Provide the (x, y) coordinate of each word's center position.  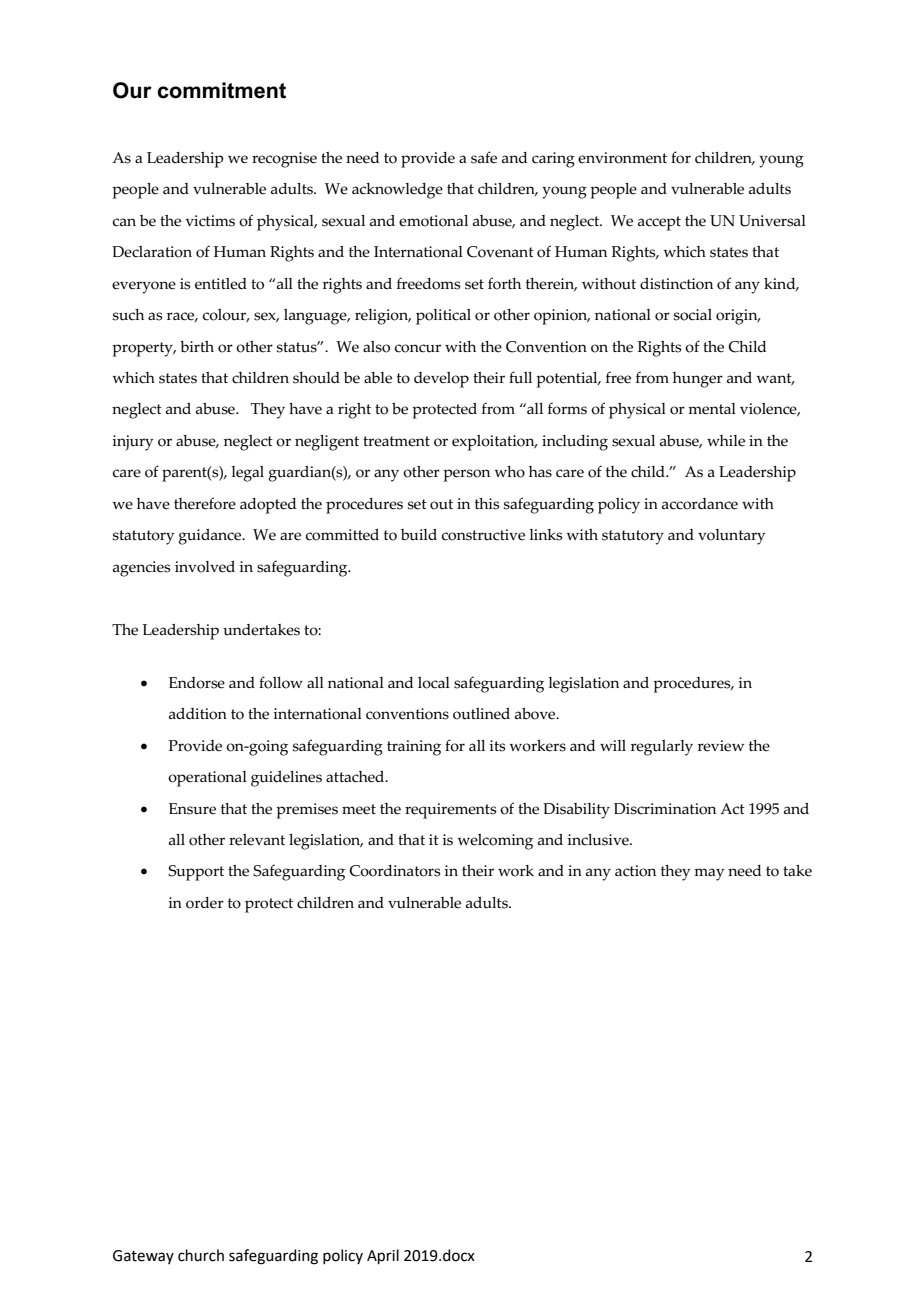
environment (622, 158)
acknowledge (397, 191)
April (383, 1256)
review (721, 746)
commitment (221, 90)
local (434, 683)
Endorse (197, 683)
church (201, 1255)
